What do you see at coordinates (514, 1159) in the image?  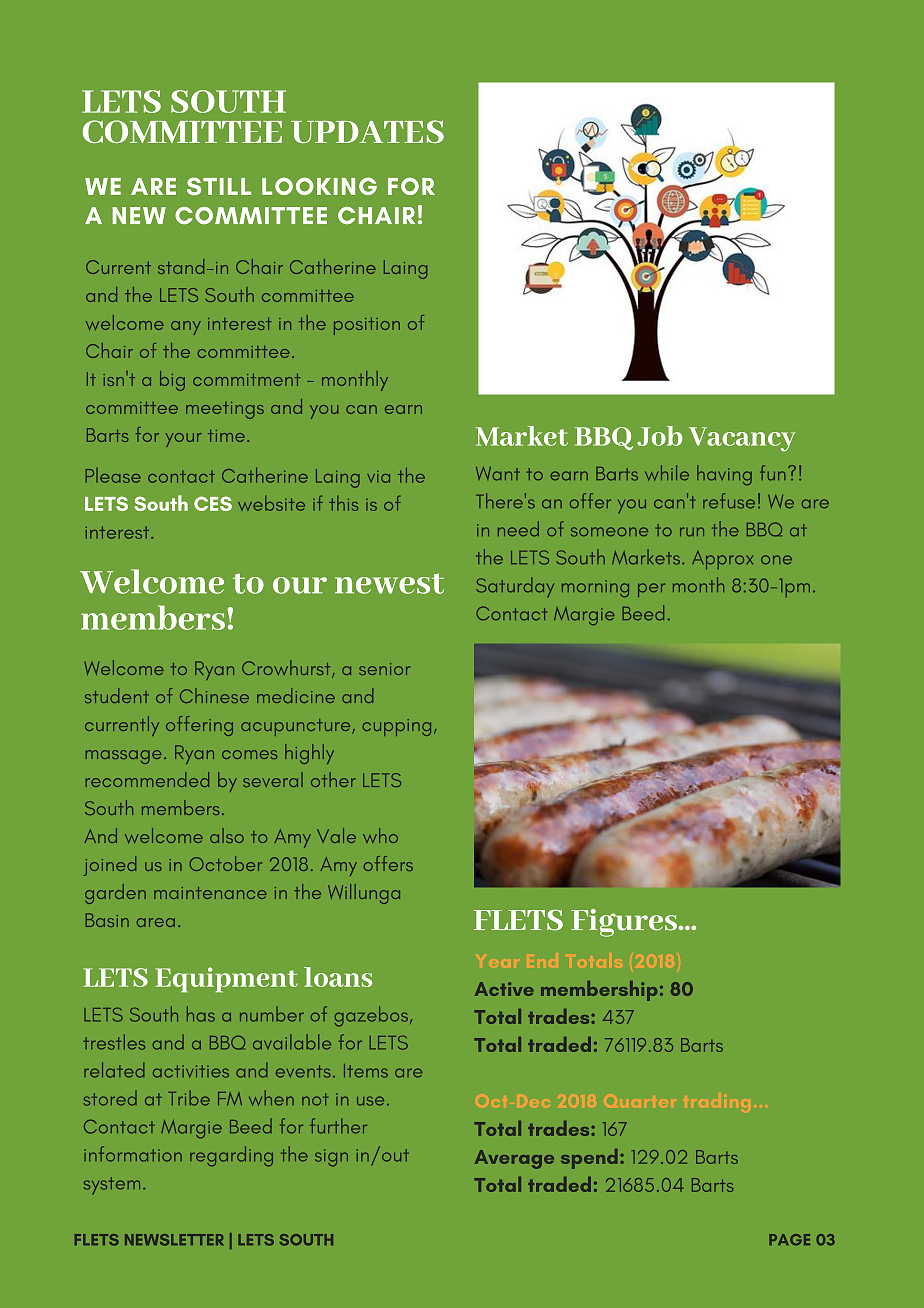 I see `Average` at bounding box center [514, 1159].
